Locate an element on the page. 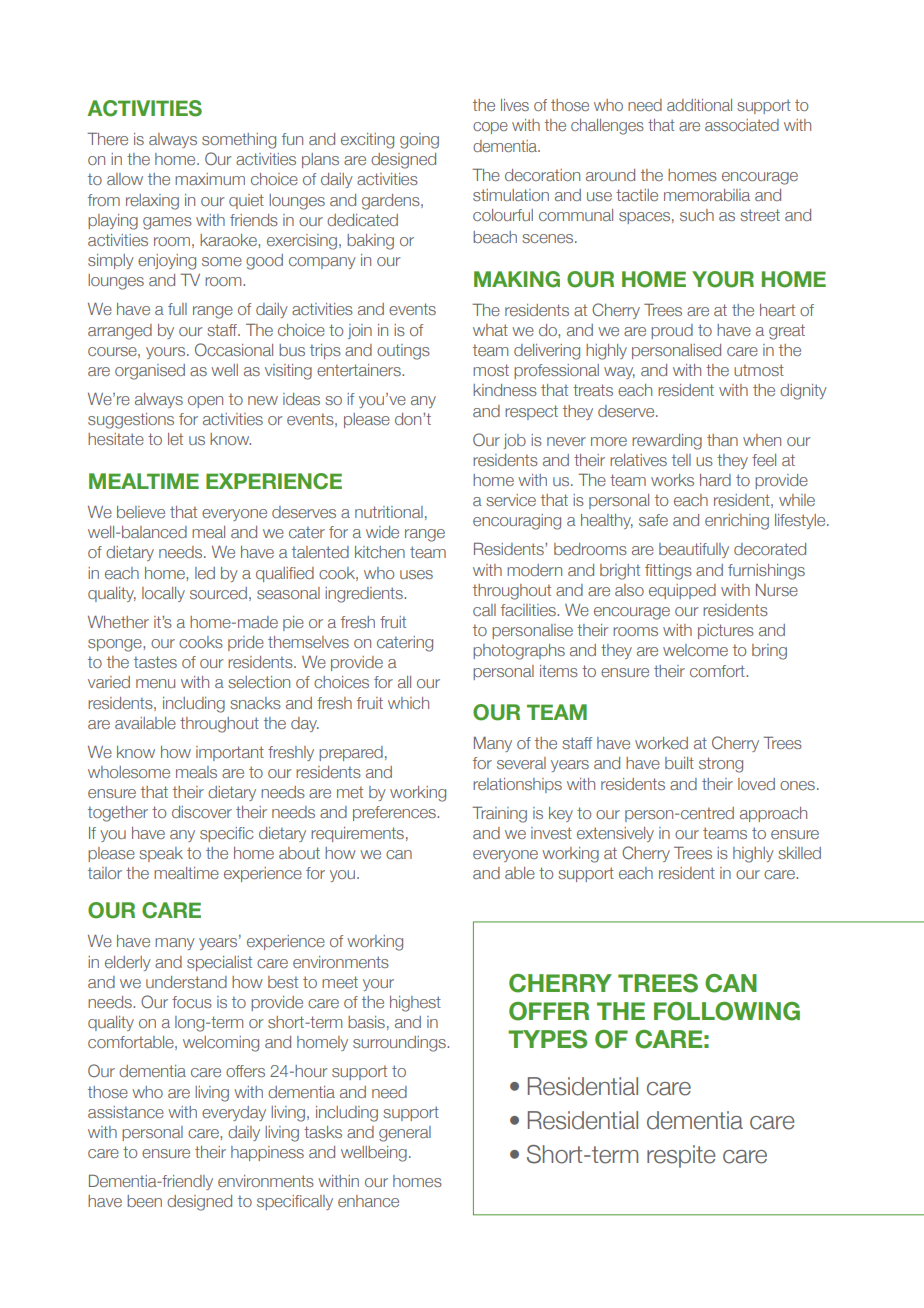 The width and height of the document is (924, 1308). maximum is located at coordinates (210, 179).
